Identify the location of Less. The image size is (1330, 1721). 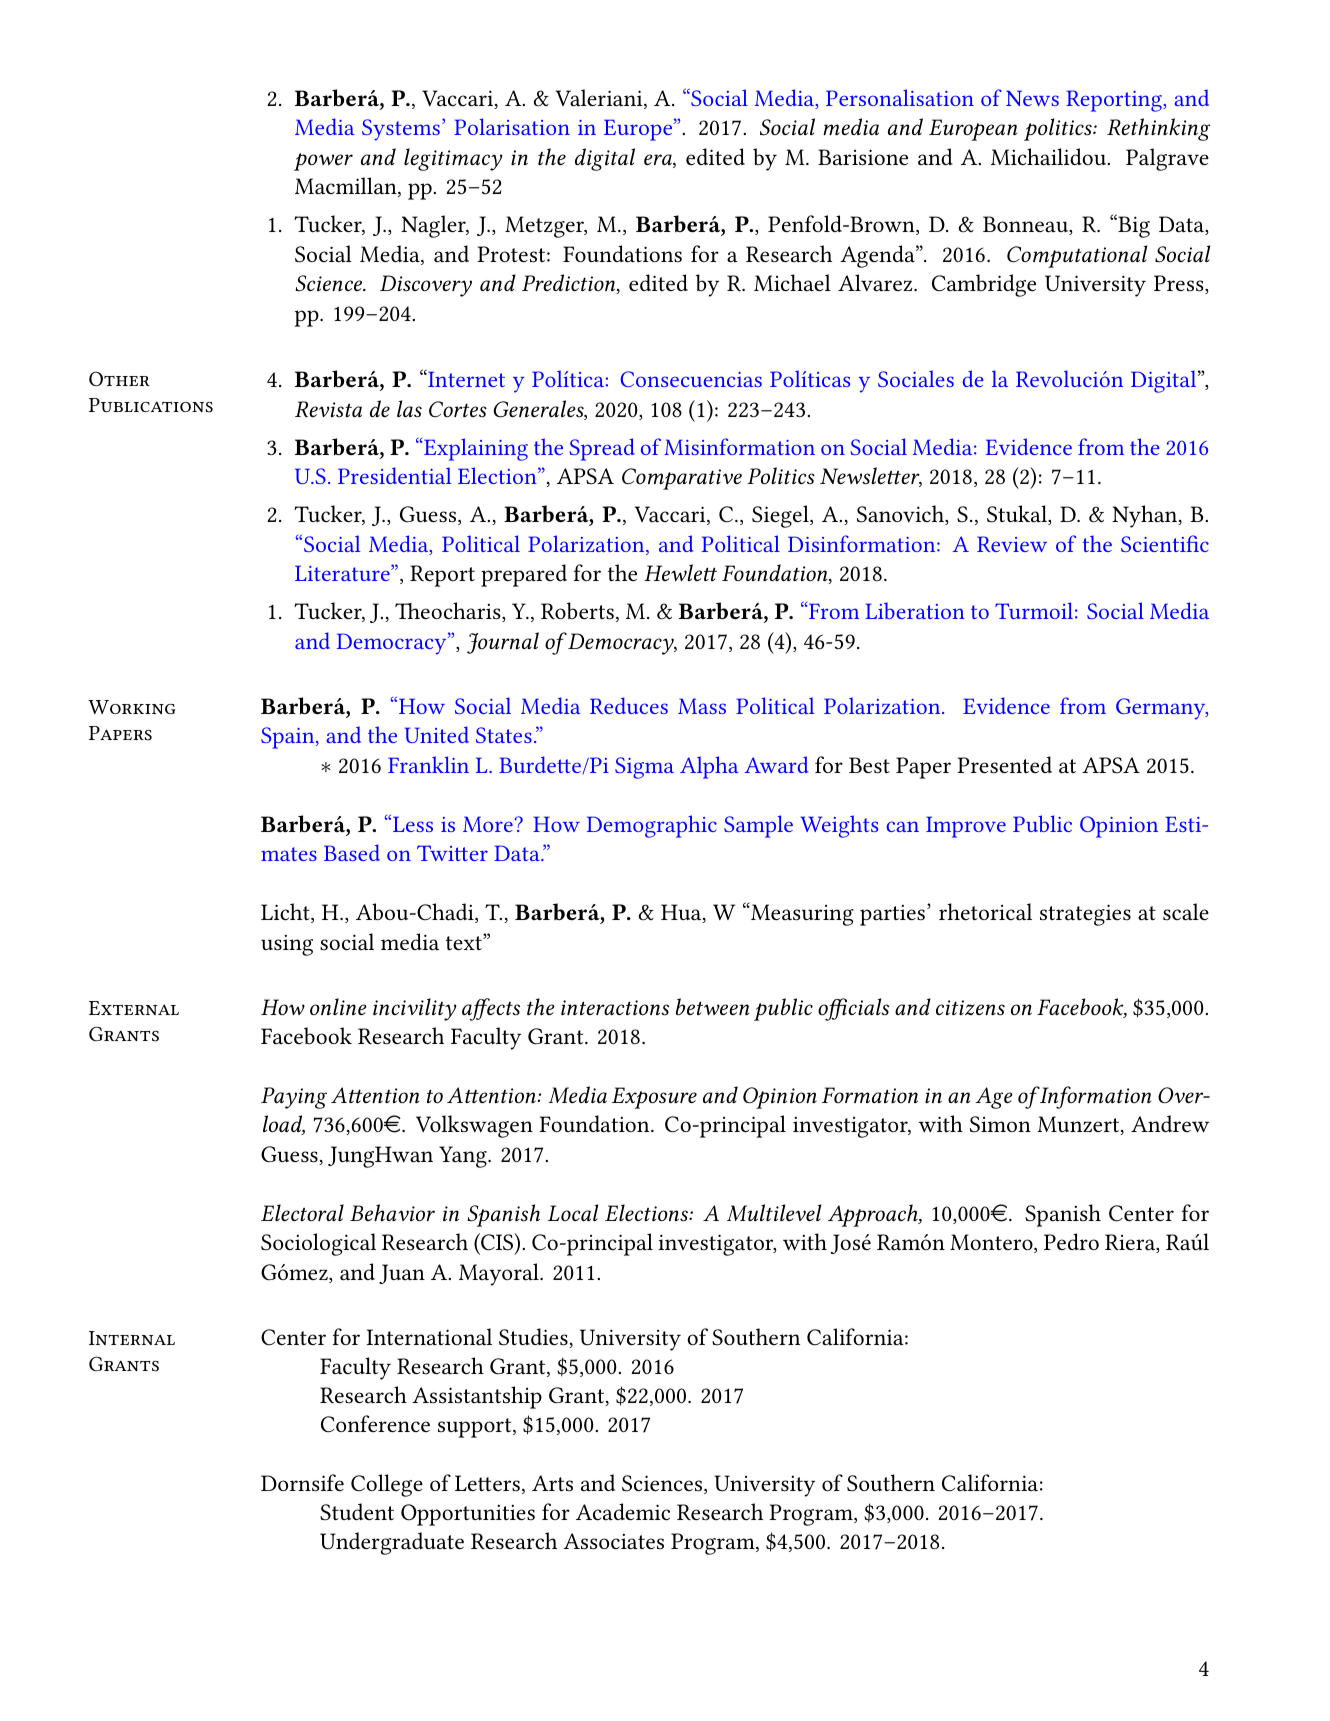
(411, 823).
